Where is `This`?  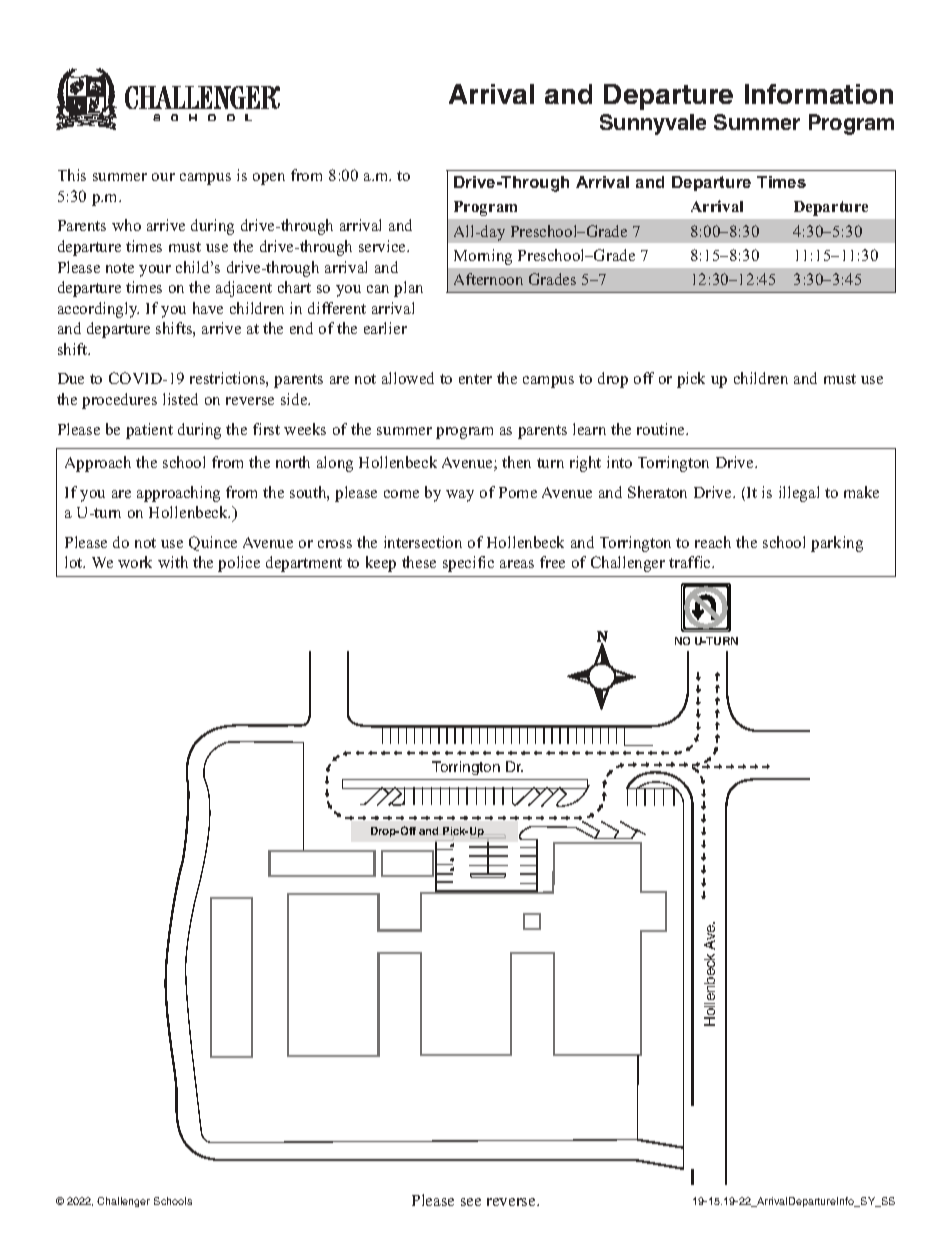
This is located at coordinates (72, 175).
